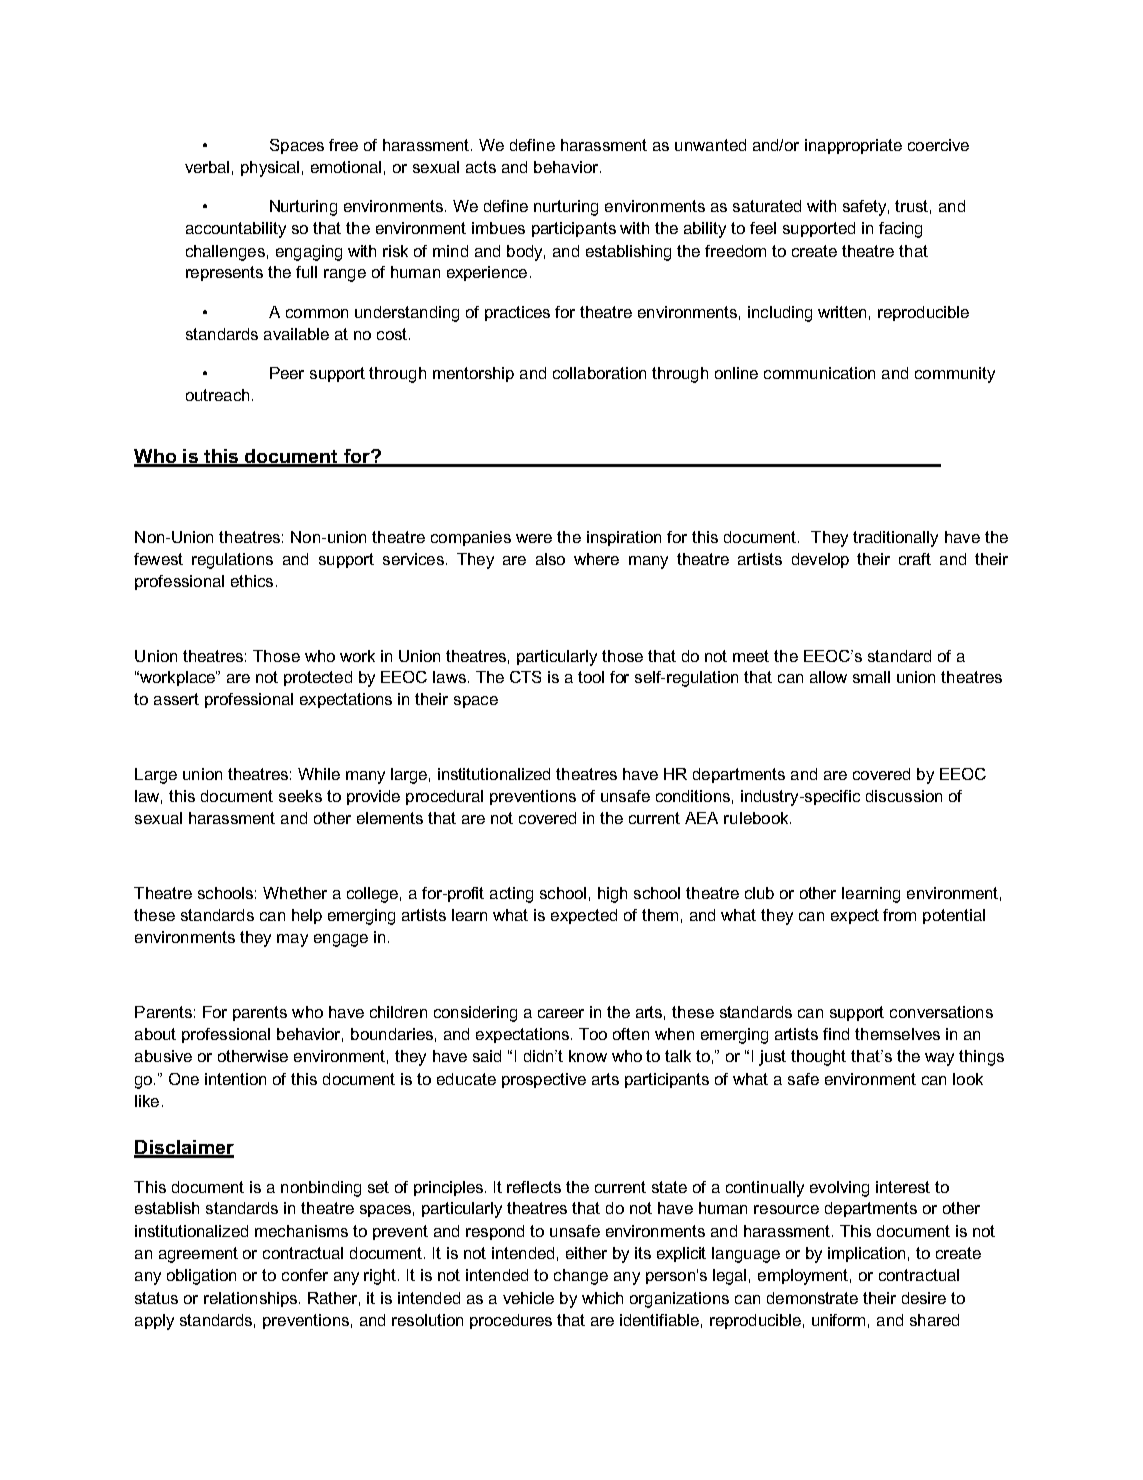 This screenshot has width=1143, height=1480. I want to click on ethics, so click(252, 581).
